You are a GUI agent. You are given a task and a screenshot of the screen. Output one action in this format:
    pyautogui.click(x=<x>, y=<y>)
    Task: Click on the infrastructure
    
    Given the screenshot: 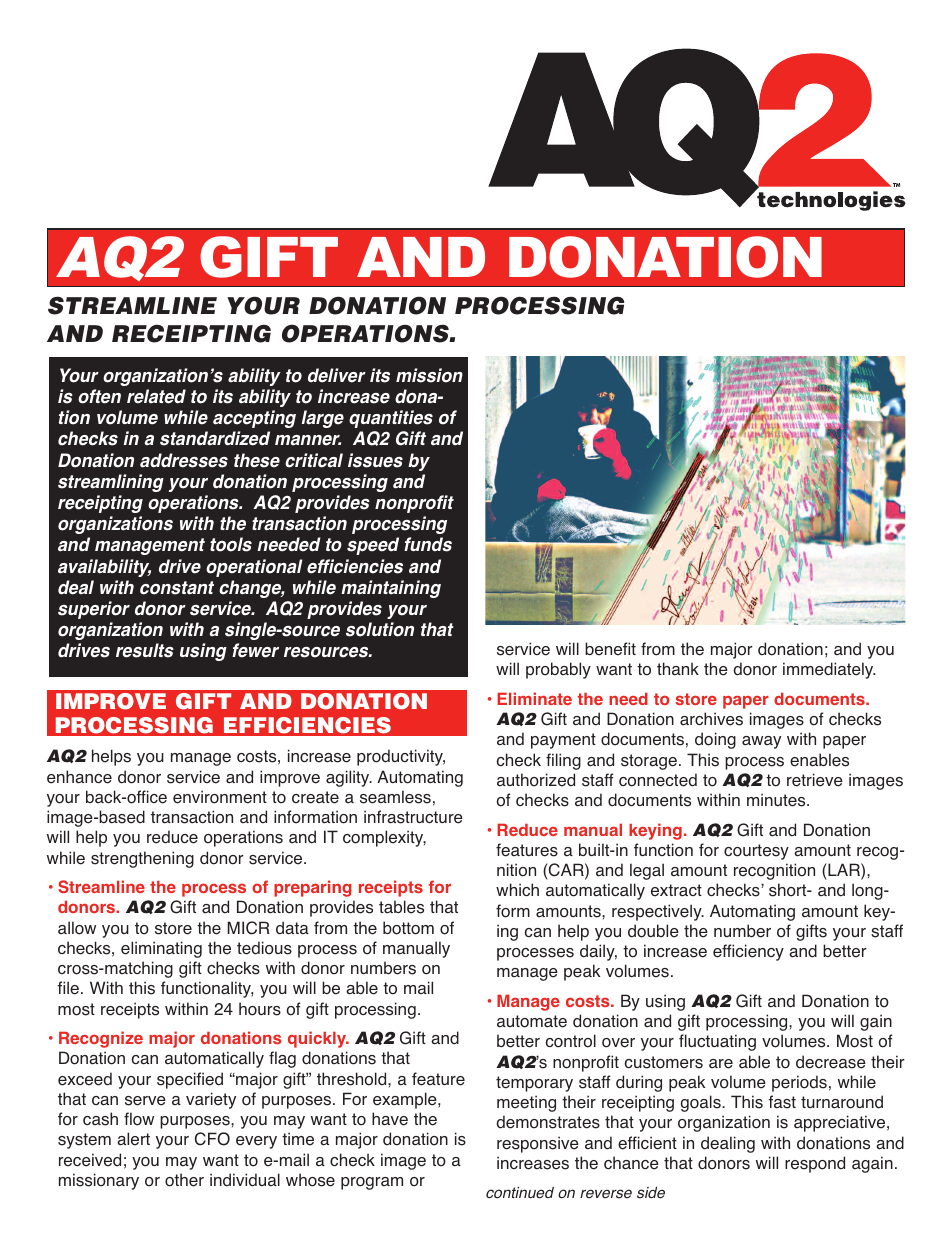 What is the action you would take?
    pyautogui.click(x=413, y=817)
